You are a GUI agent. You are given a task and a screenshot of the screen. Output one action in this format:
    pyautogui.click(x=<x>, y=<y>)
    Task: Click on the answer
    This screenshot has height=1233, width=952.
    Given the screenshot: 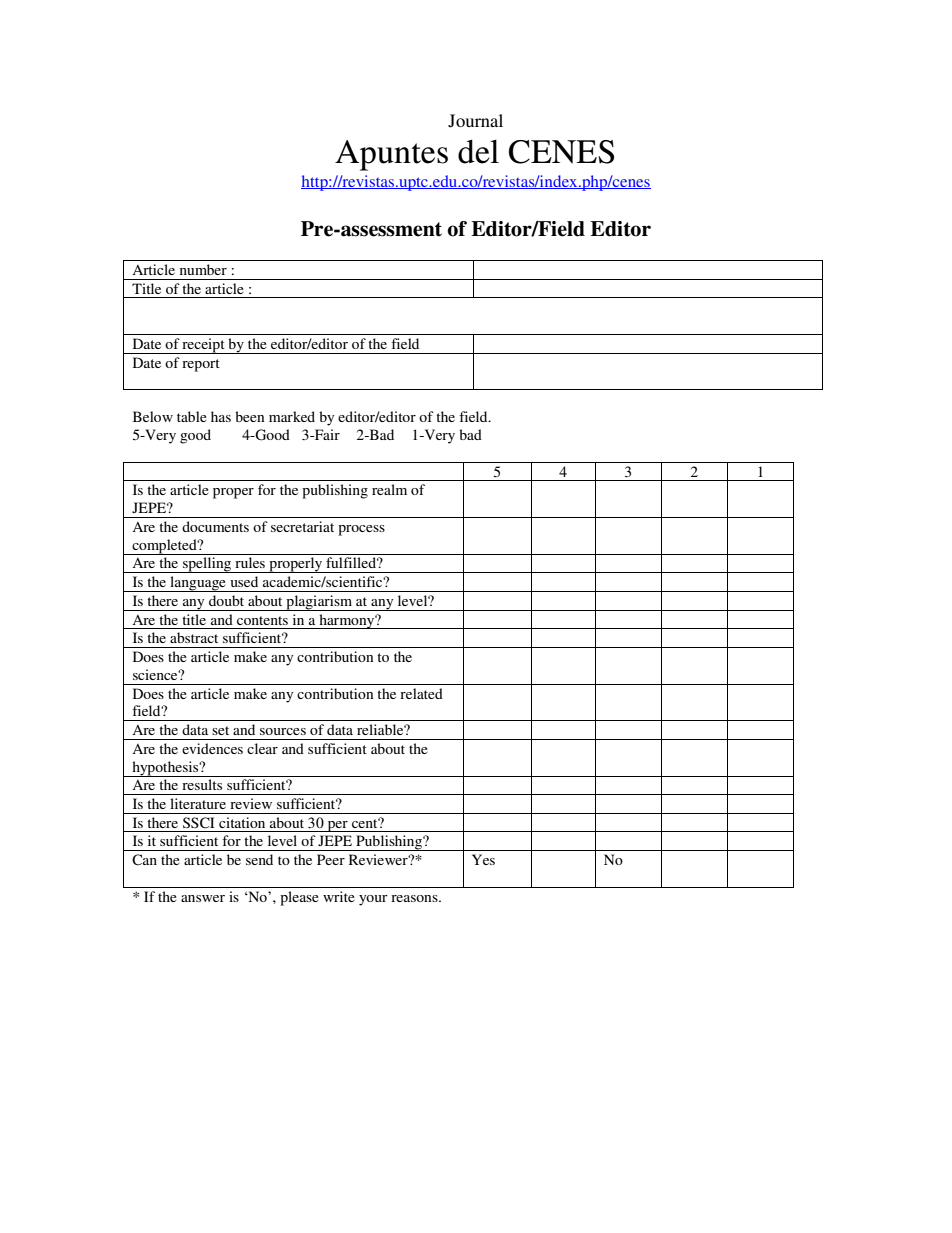 What is the action you would take?
    pyautogui.click(x=203, y=898)
